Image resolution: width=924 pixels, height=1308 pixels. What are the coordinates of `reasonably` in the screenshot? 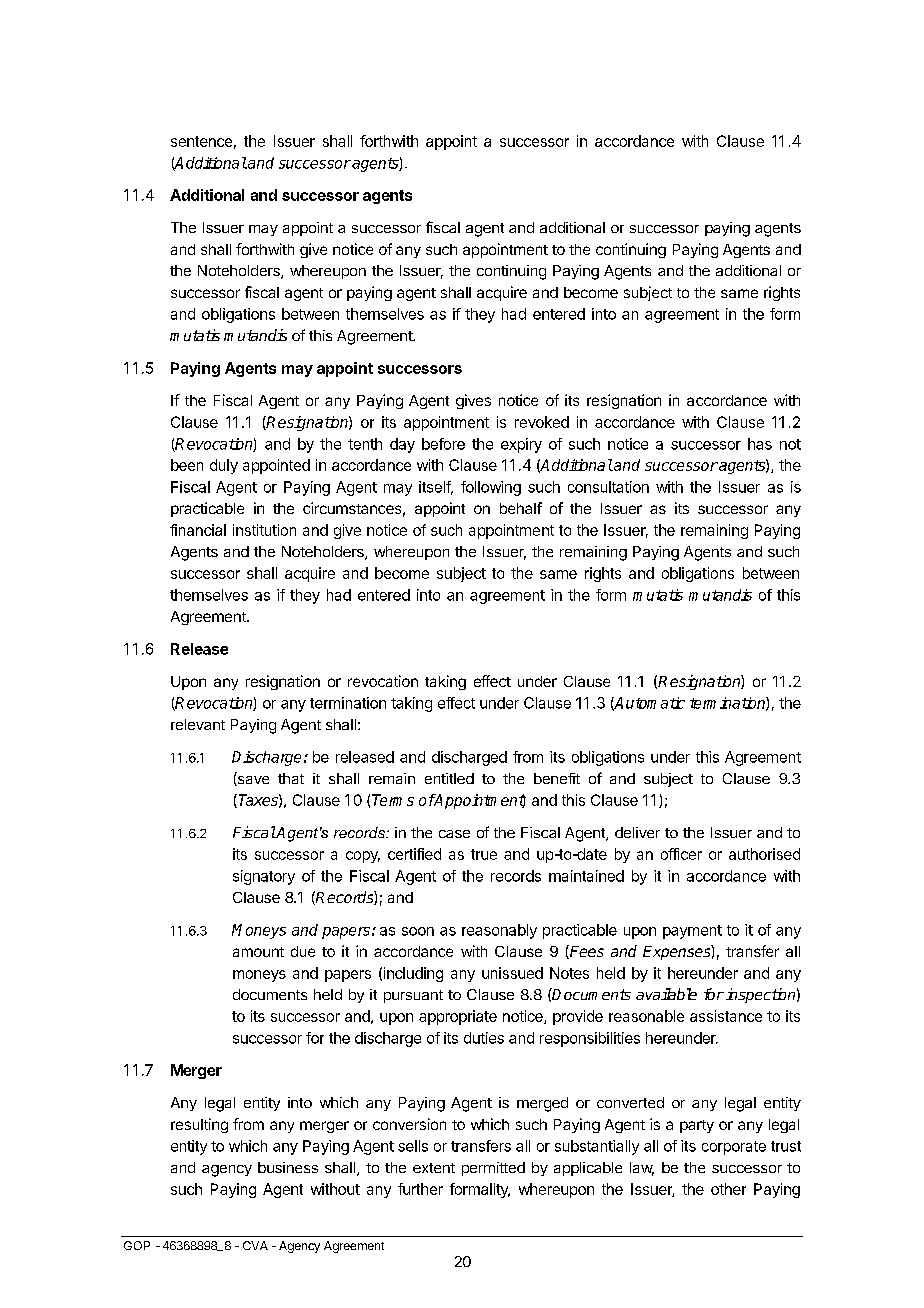 It's located at (499, 931).
